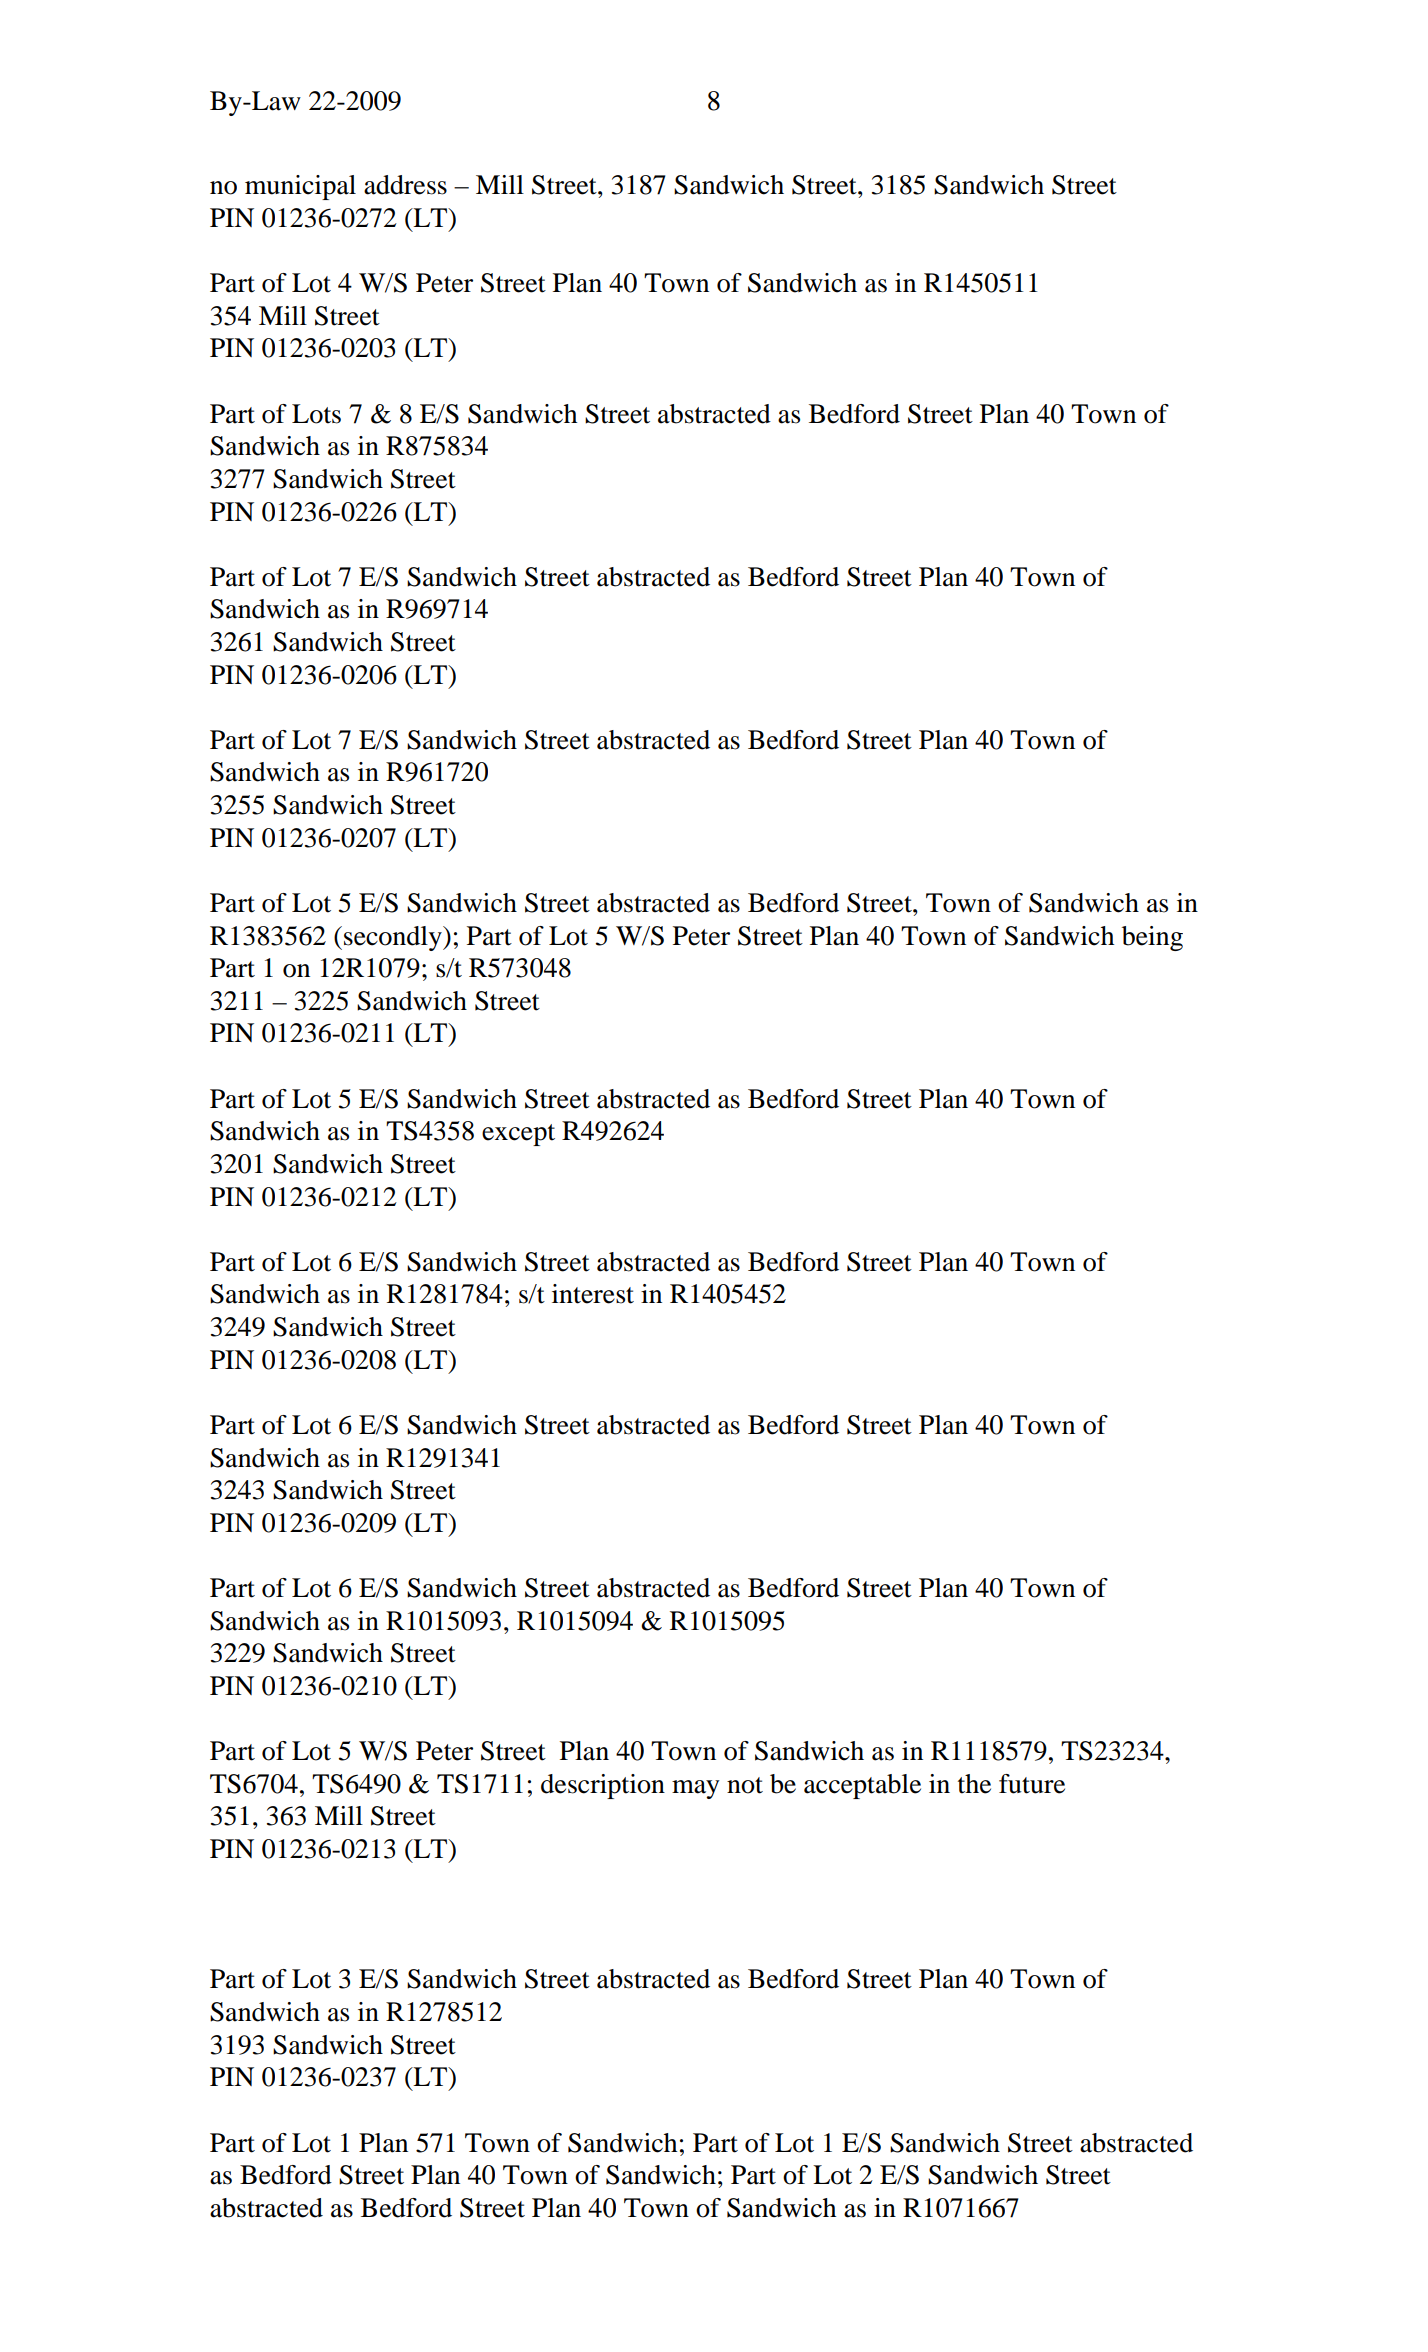 The height and width of the page is (2352, 1428). I want to click on being, so click(1152, 938).
